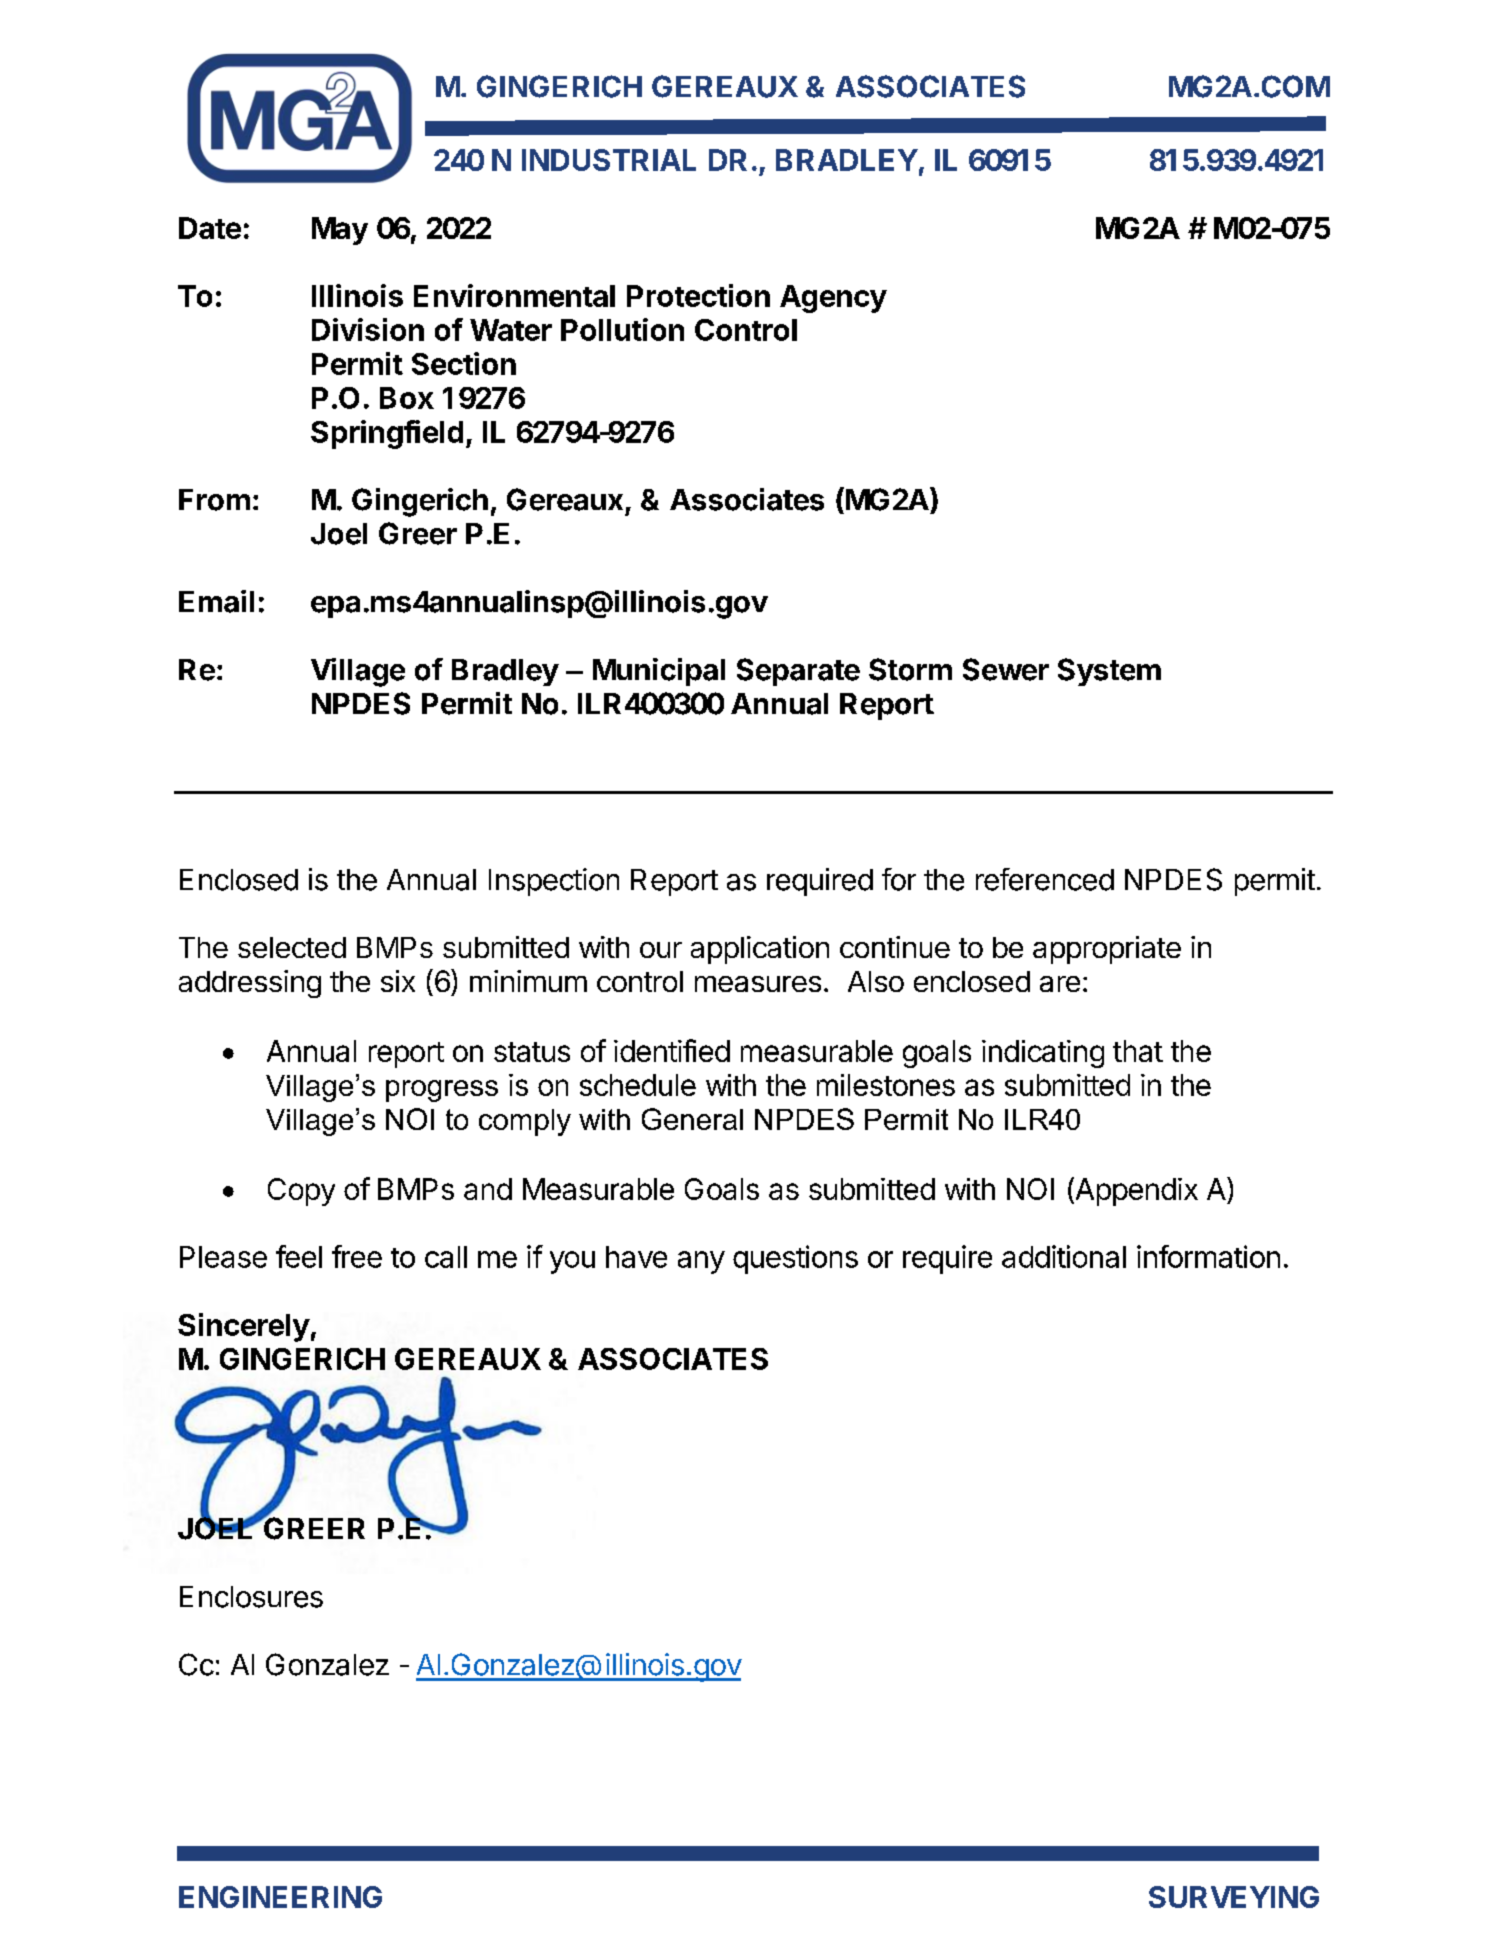 This screenshot has width=1506, height=1949. Describe the element at coordinates (659, 672) in the screenshot. I see `Municipal` at that location.
